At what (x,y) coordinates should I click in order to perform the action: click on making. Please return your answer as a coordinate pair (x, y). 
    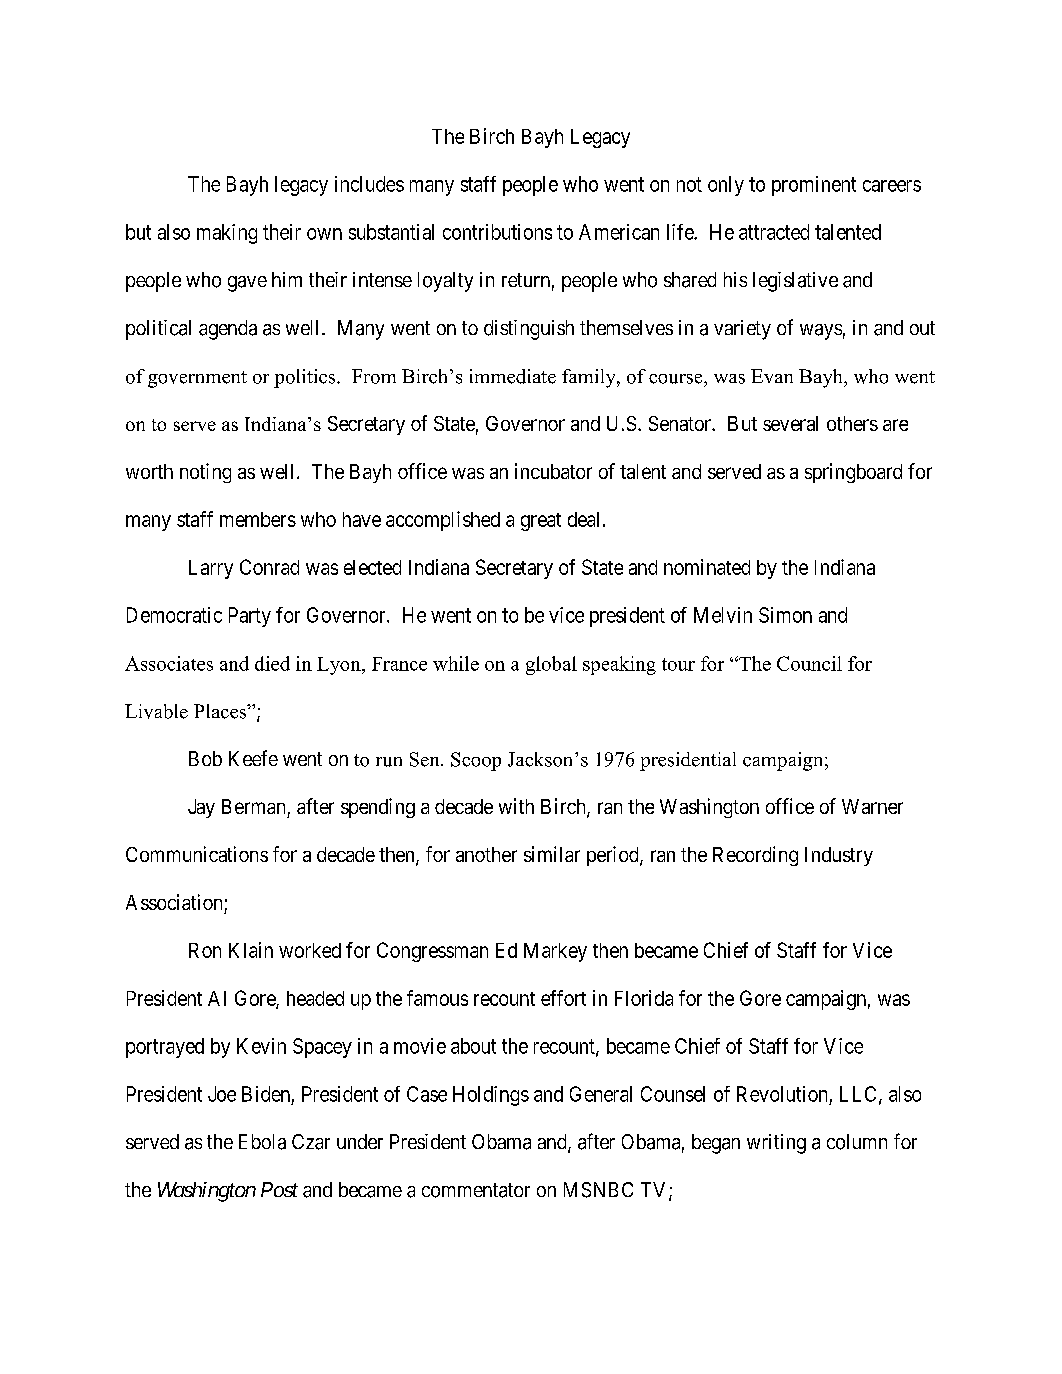
    Looking at the image, I should click on (227, 234).
